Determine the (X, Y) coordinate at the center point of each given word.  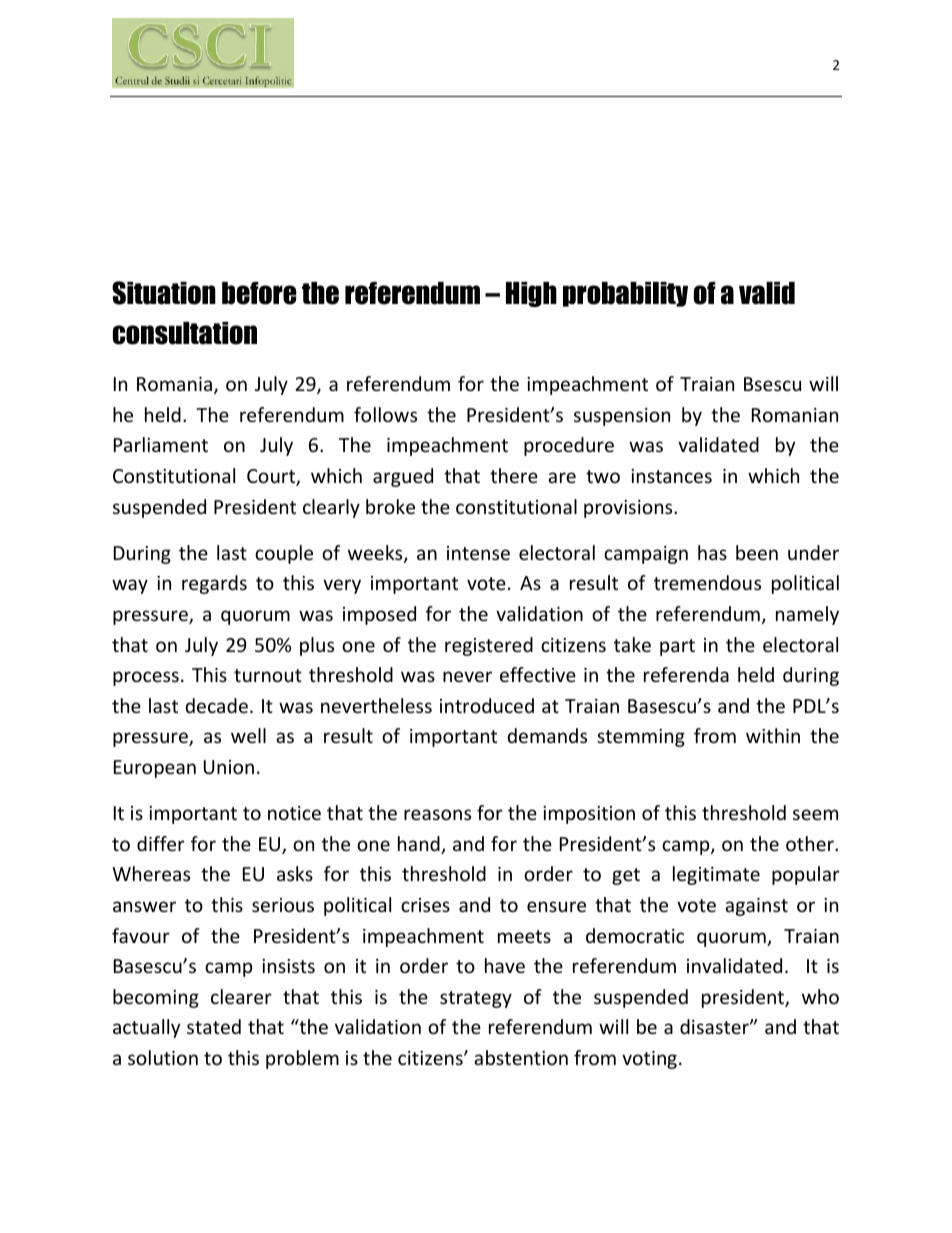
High (531, 294)
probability (625, 294)
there (514, 475)
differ (161, 843)
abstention (521, 1057)
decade (217, 705)
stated (214, 1026)
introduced (487, 705)
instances (671, 476)
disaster (715, 1026)
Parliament (161, 444)
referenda (686, 674)
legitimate (716, 875)
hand (420, 845)
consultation (185, 333)
